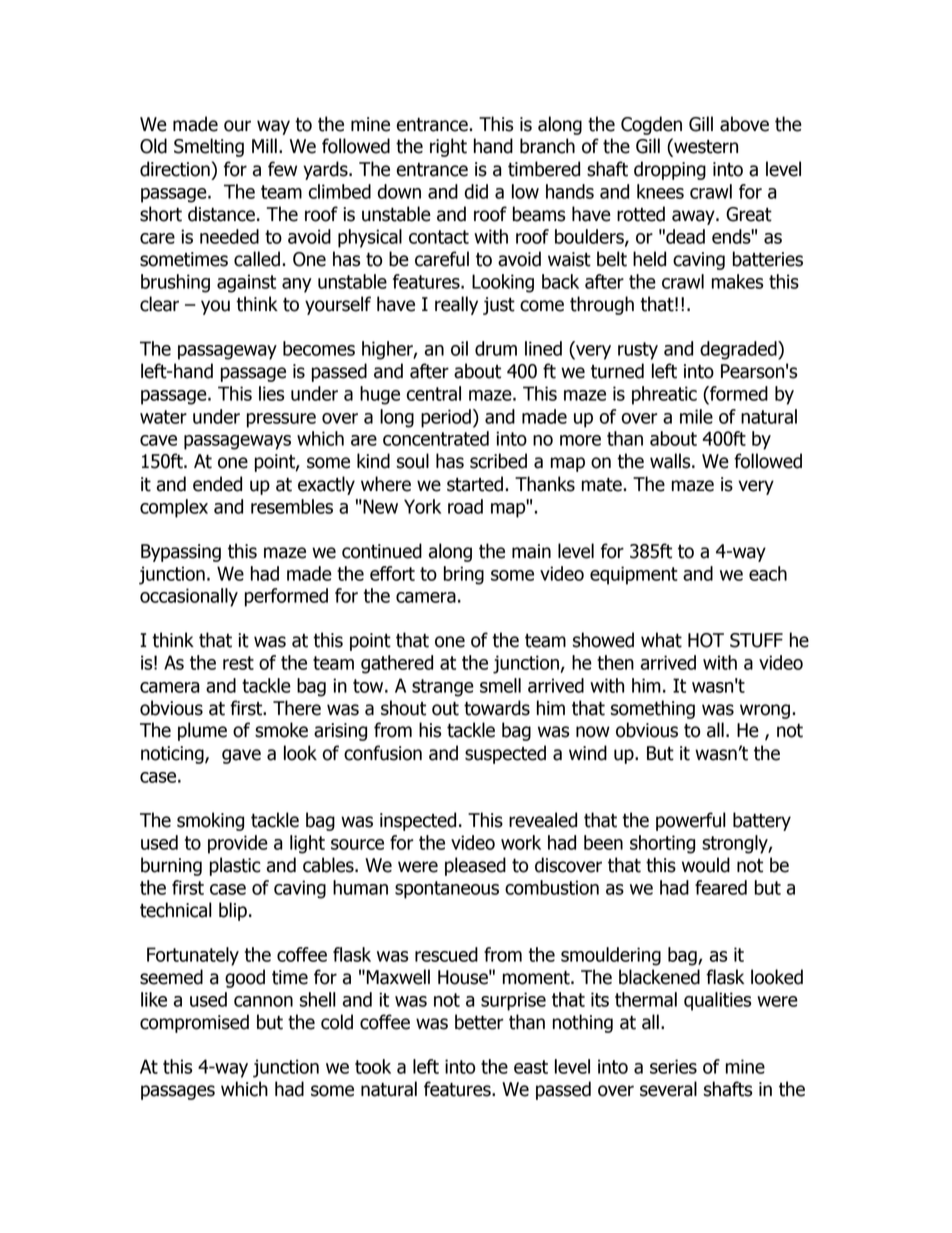  I want to click on better, so click(479, 1022).
